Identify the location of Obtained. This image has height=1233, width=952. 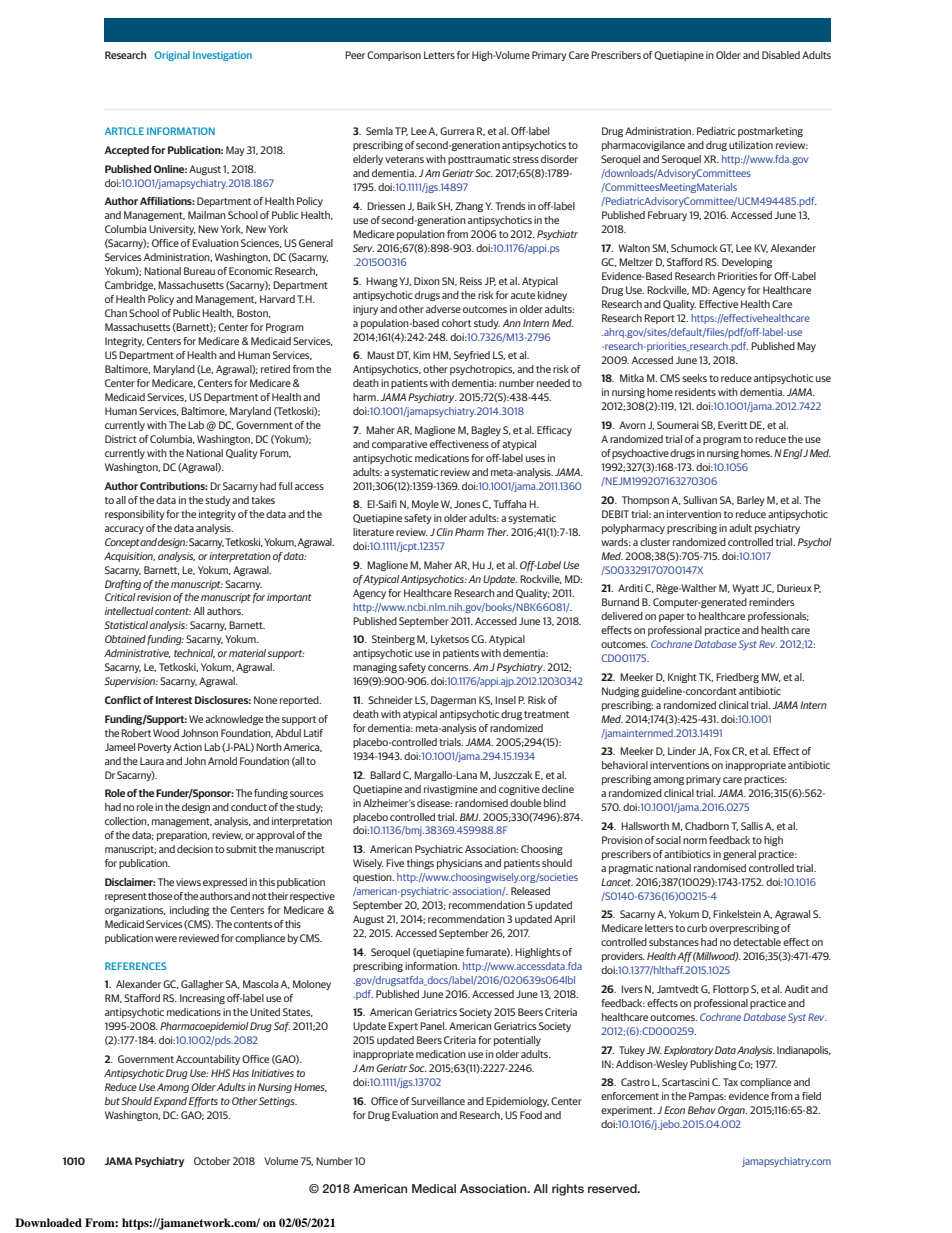
(125, 639).
